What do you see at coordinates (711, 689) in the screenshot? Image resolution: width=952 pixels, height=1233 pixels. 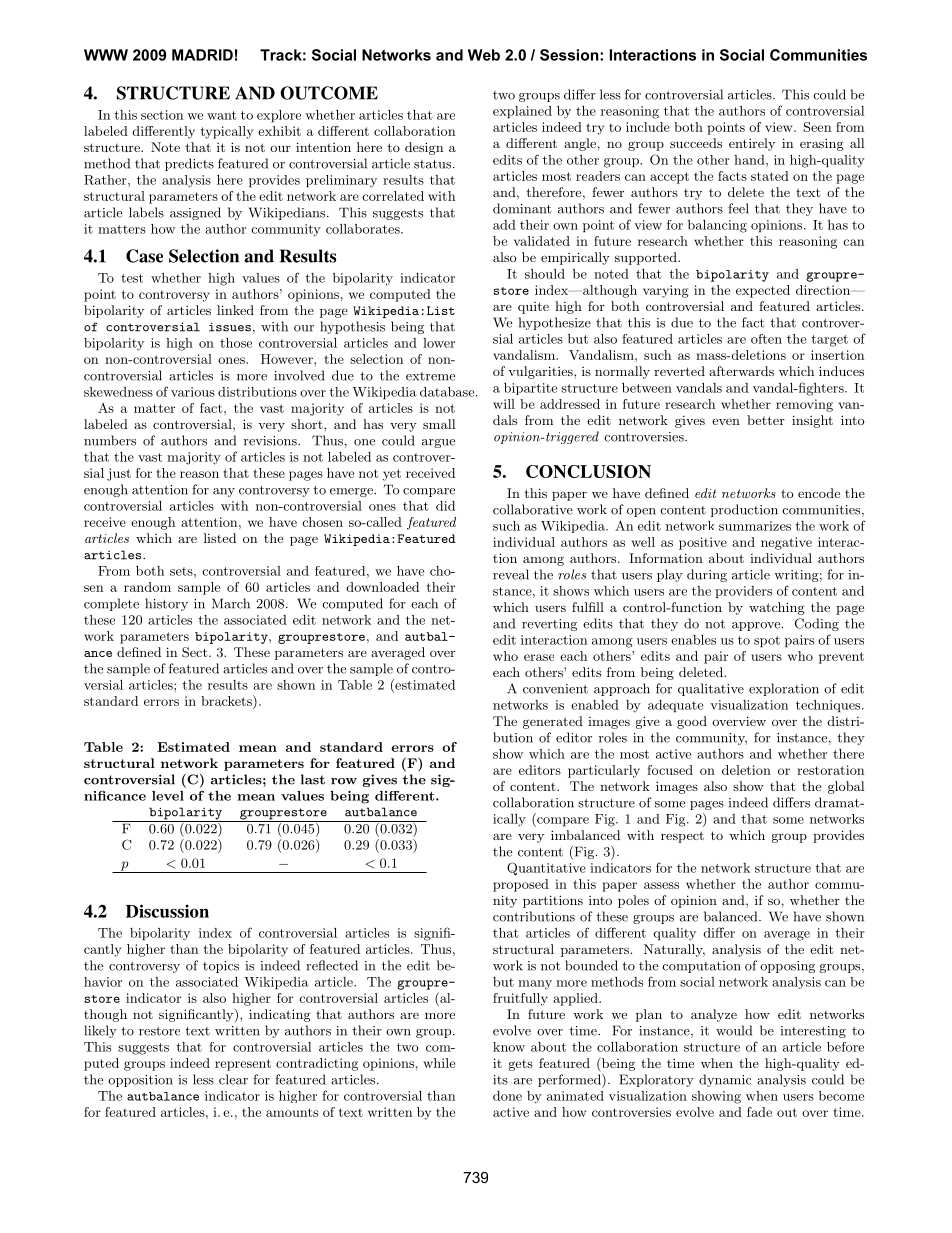 I see `qualitative` at bounding box center [711, 689].
